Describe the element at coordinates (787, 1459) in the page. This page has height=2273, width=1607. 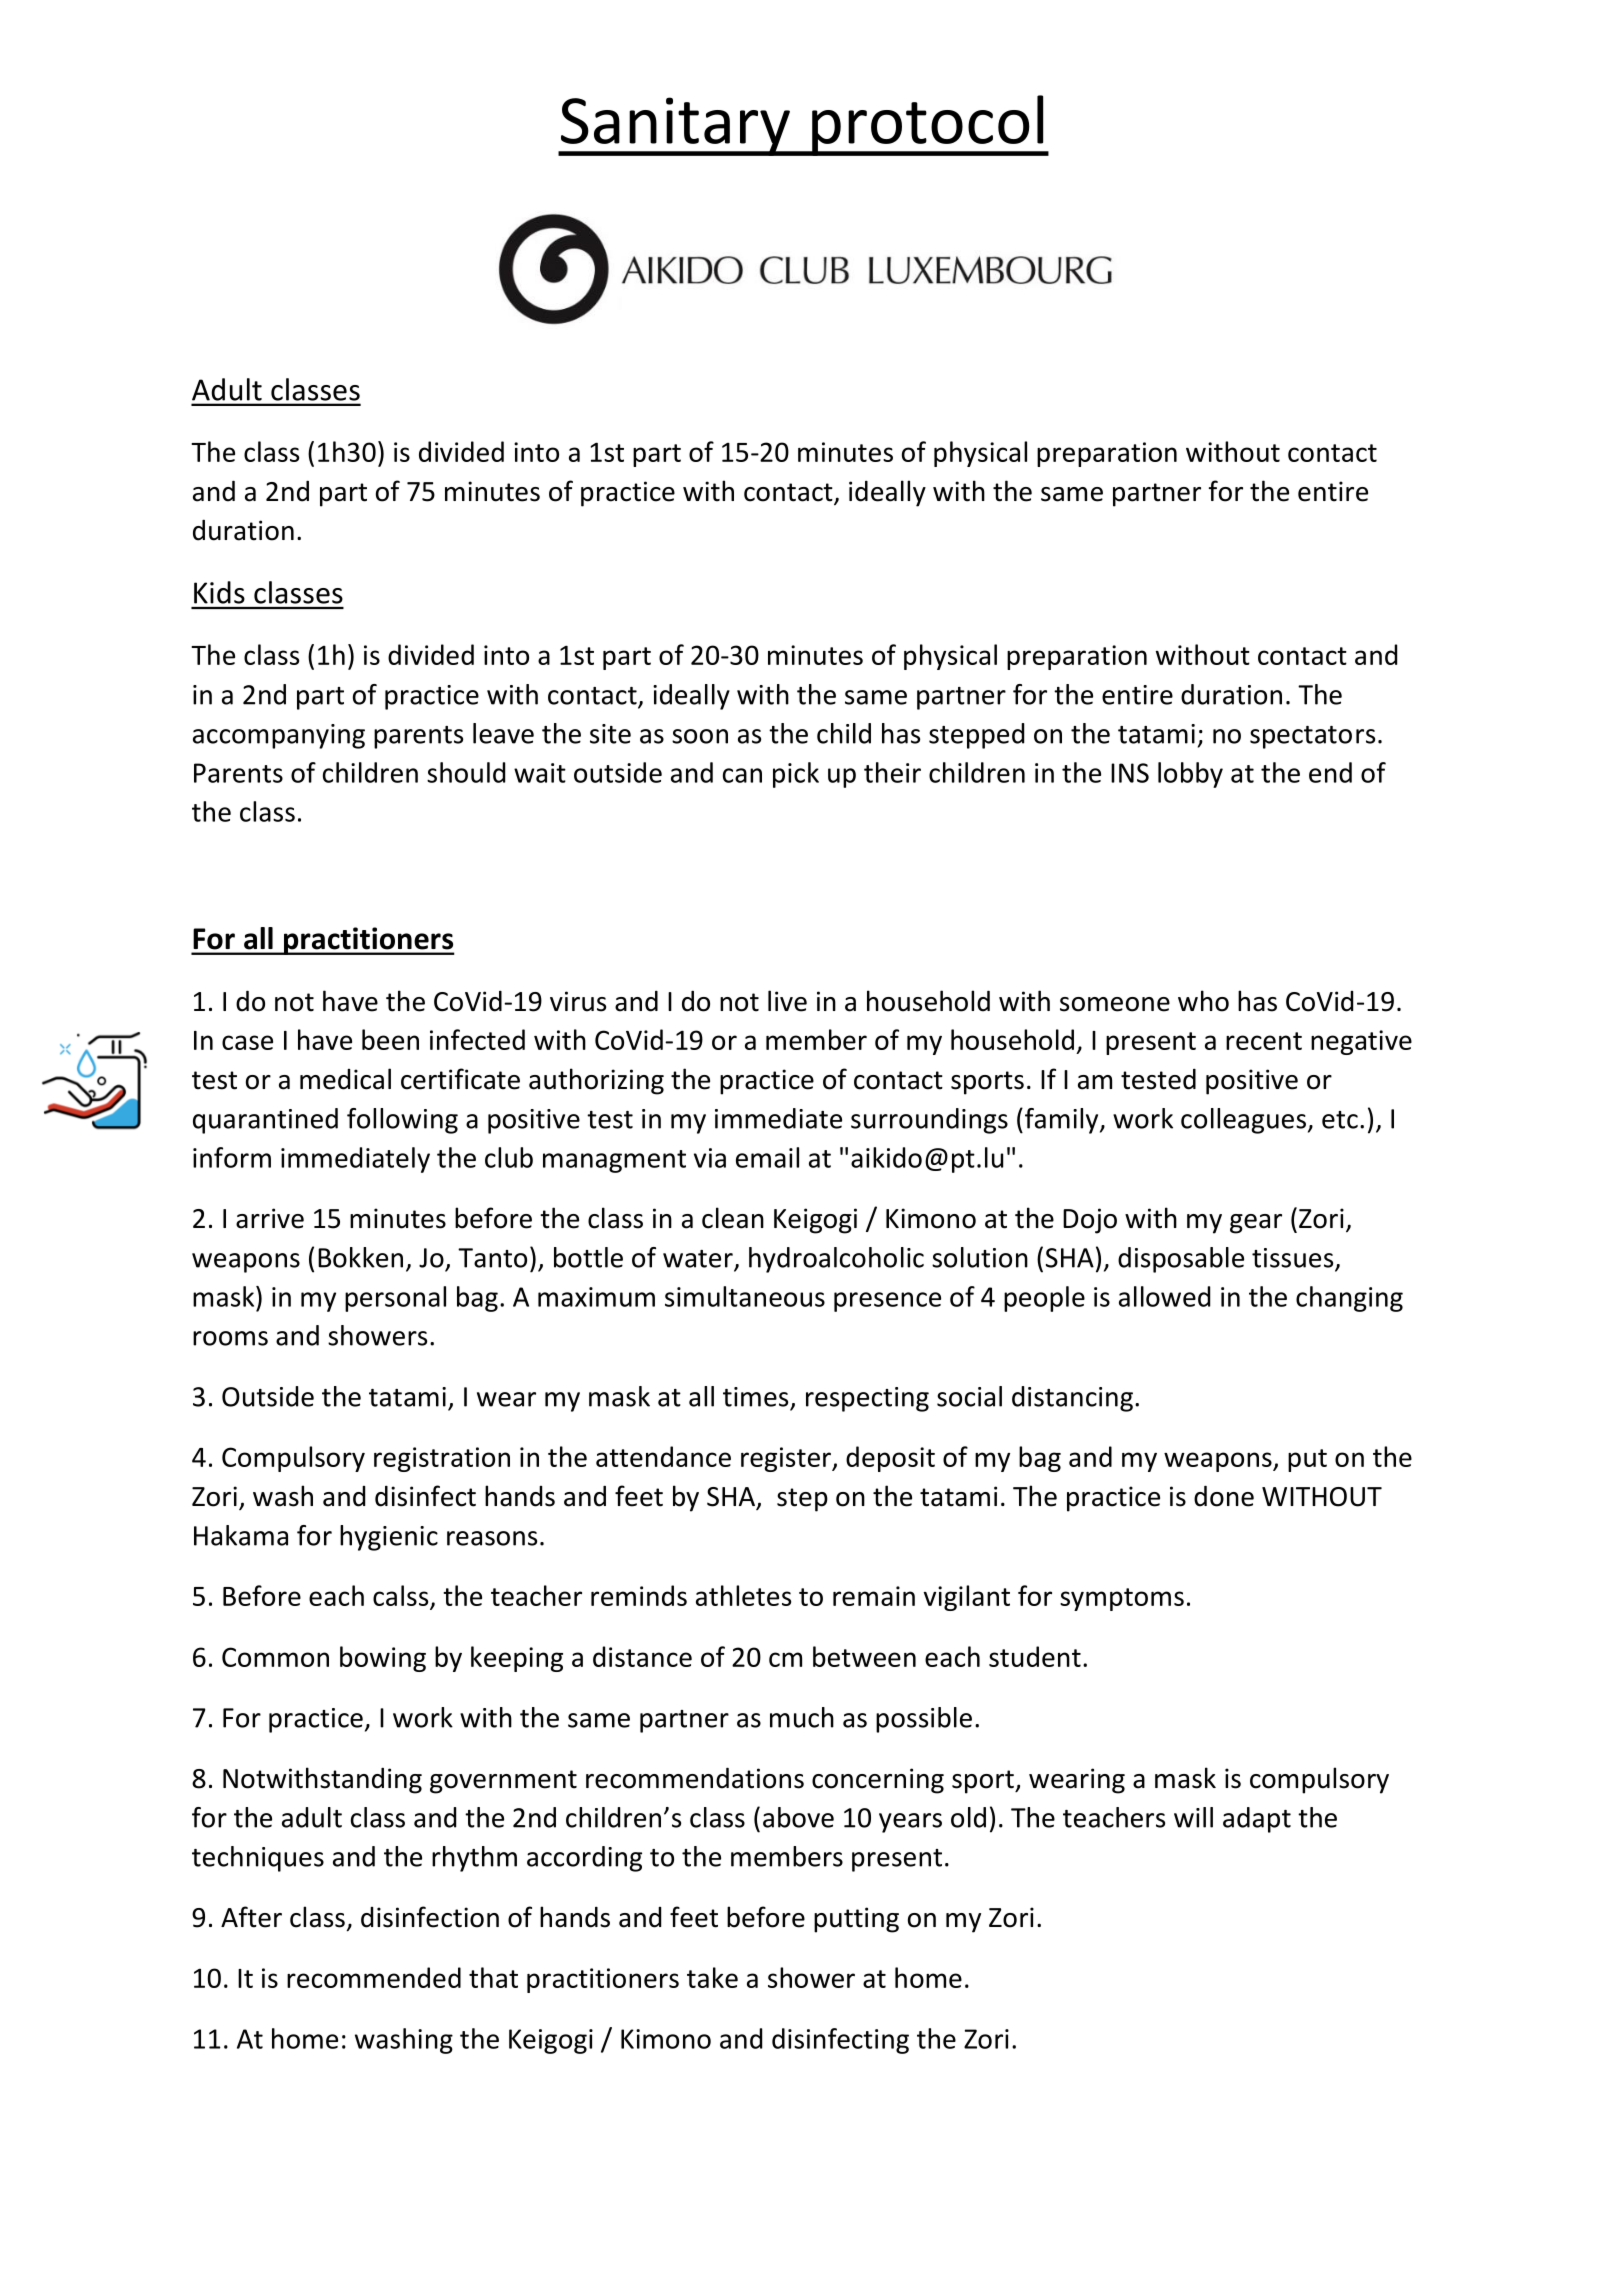
I see `register` at that location.
